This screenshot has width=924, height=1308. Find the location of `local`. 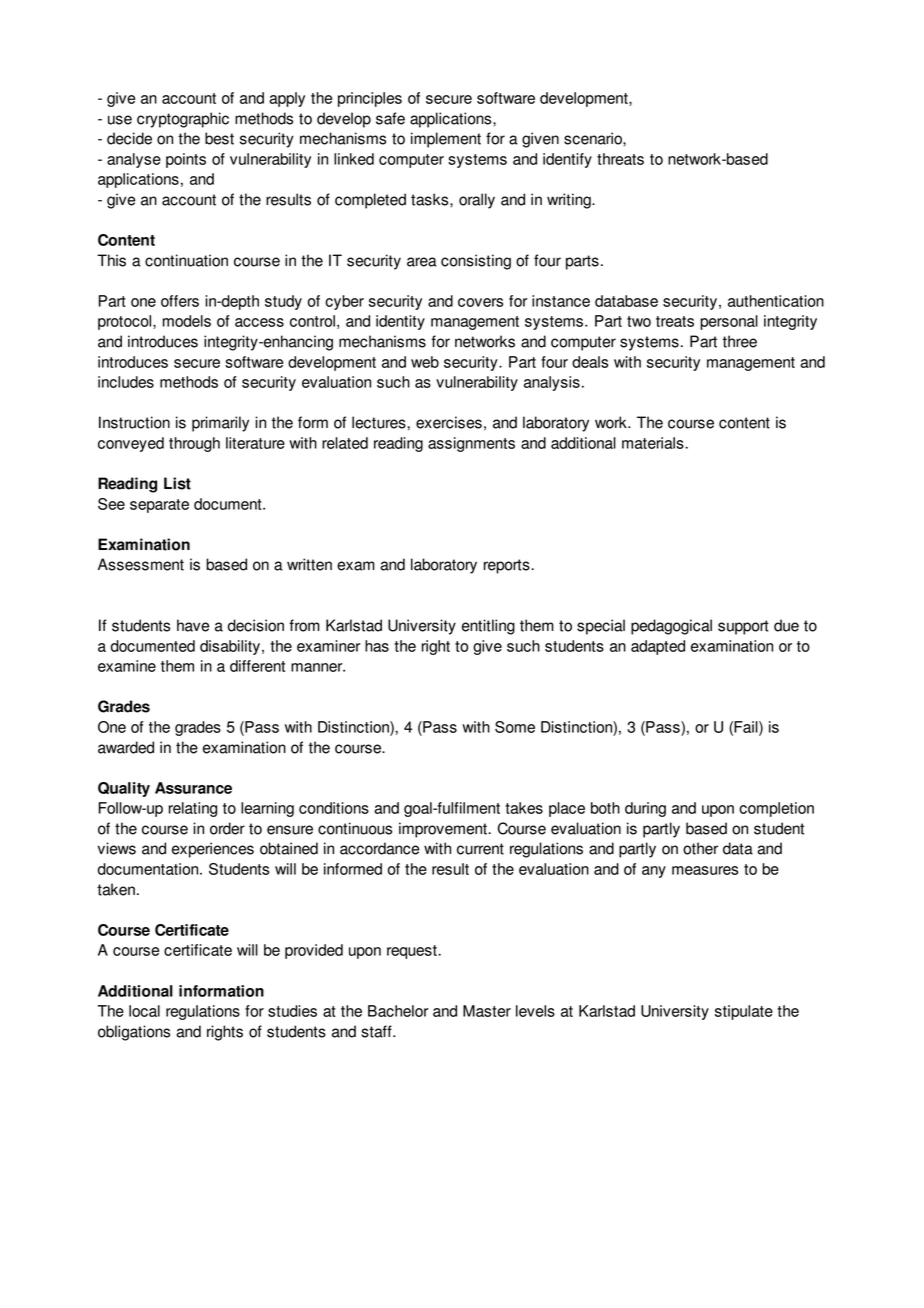

local is located at coordinates (144, 1011).
